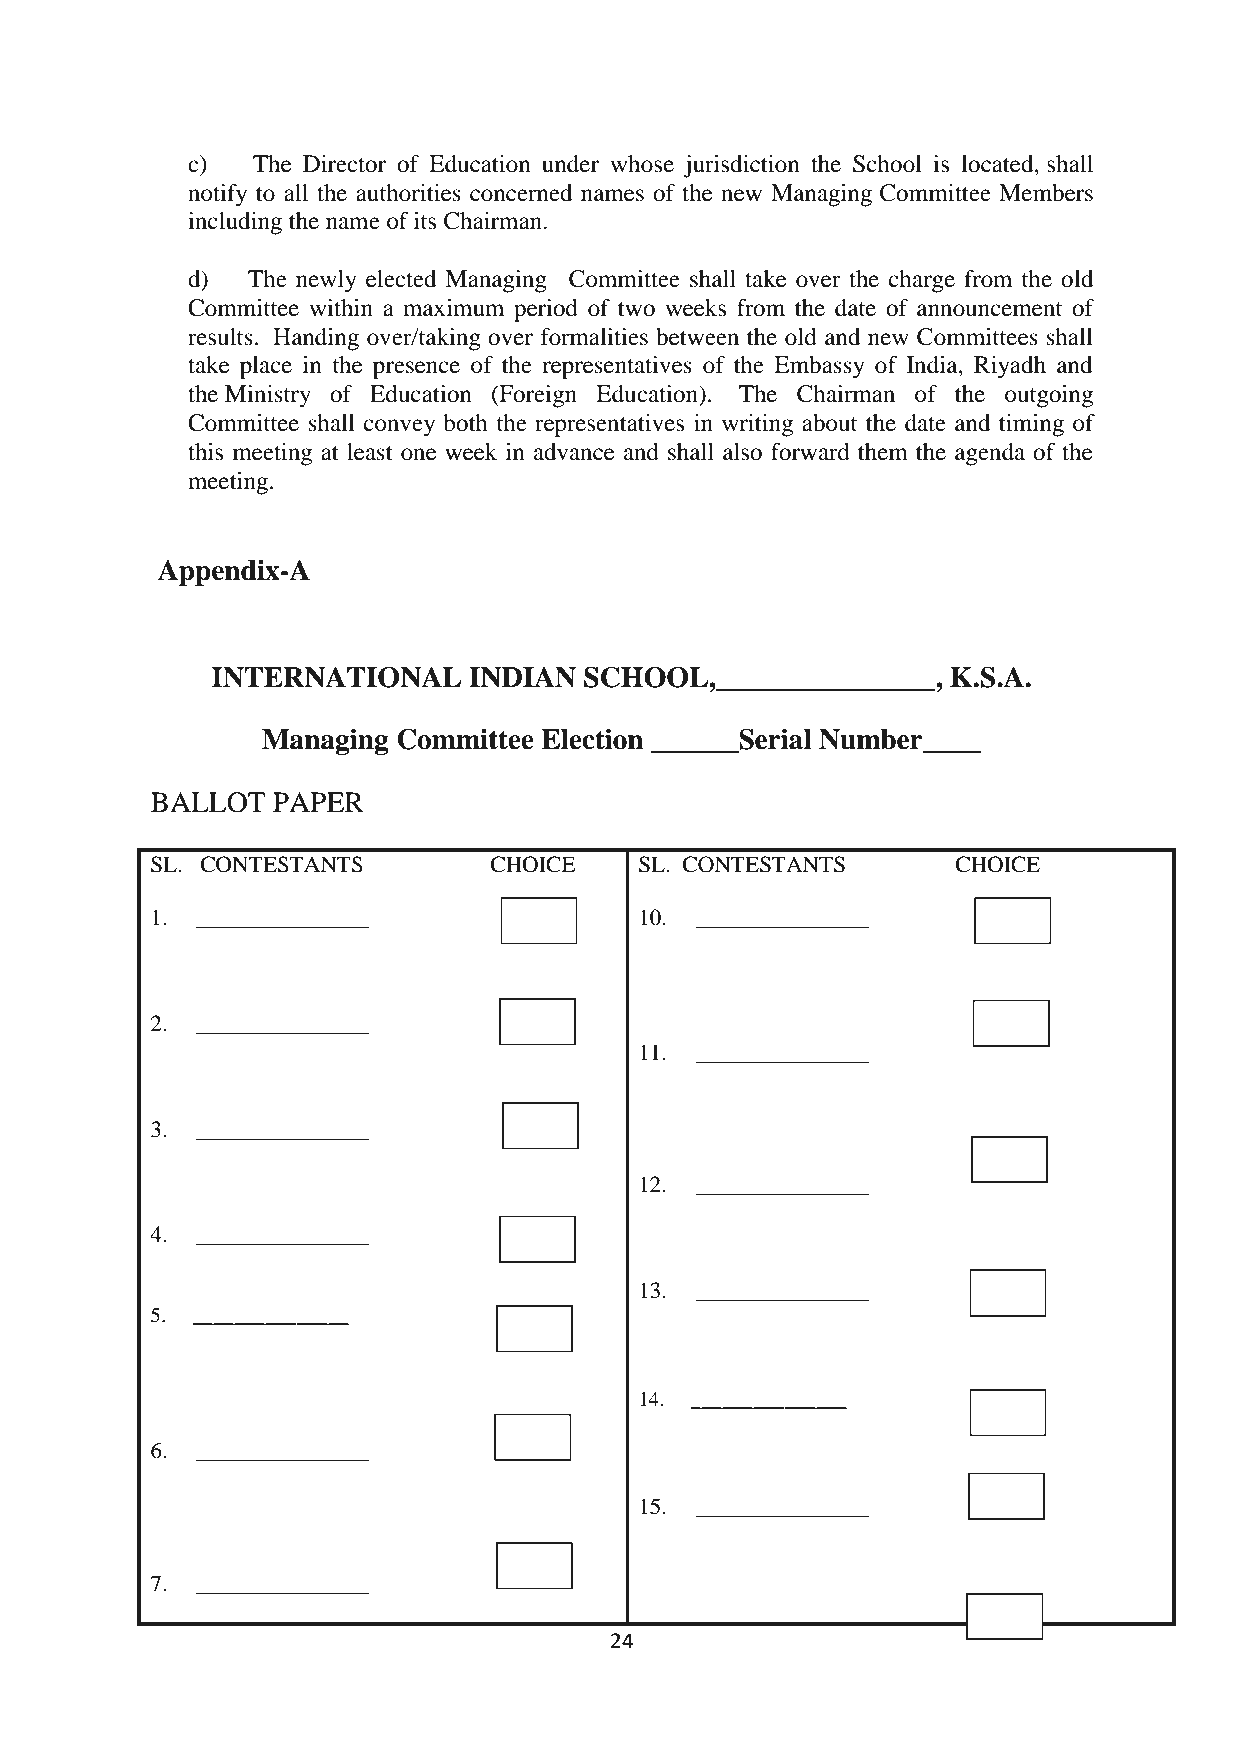 The width and height of the screenshot is (1244, 1758). Describe the element at coordinates (989, 309) in the screenshot. I see `announcement` at that location.
